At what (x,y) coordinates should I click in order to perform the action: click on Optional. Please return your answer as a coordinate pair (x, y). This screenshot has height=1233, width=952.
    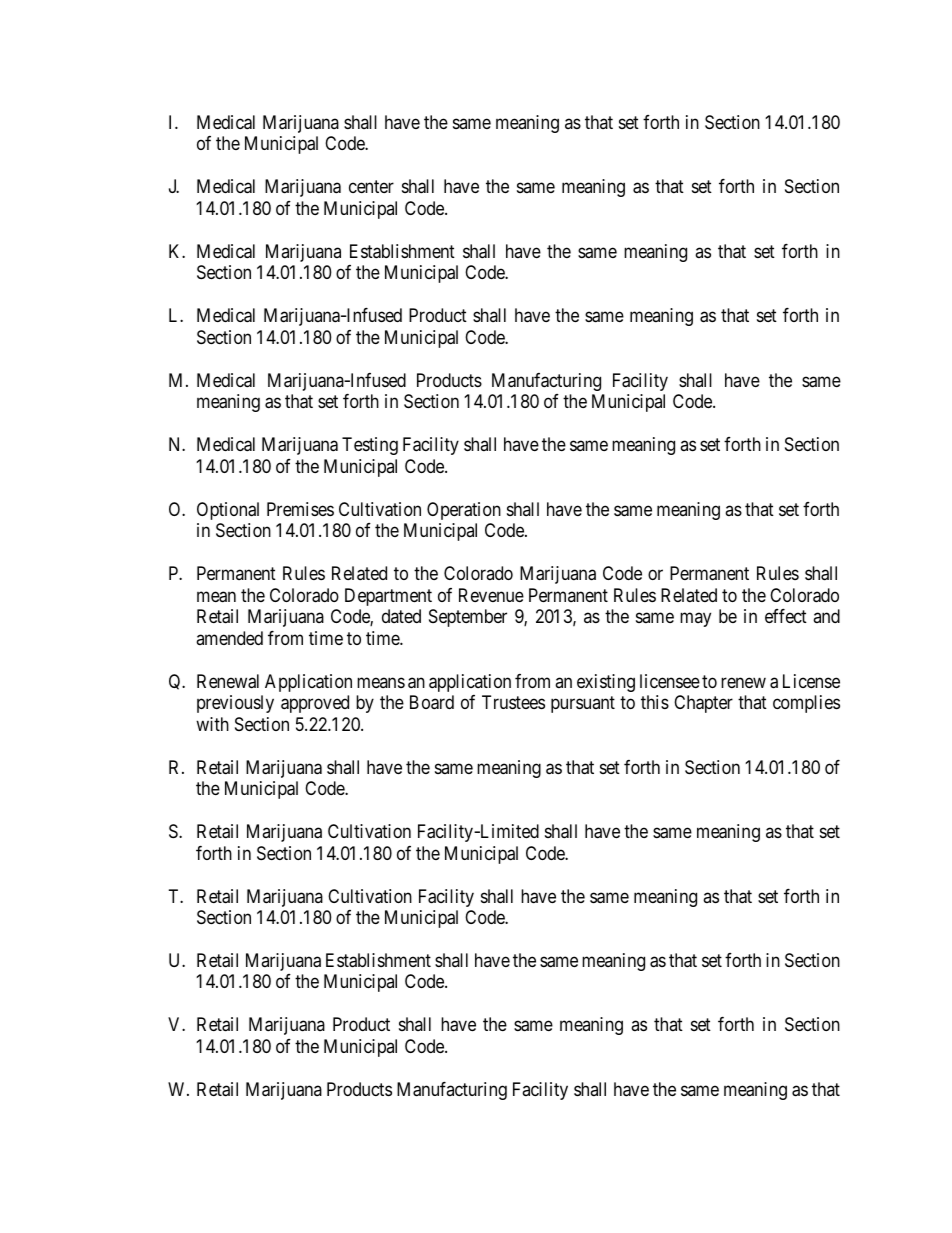
    Looking at the image, I should click on (228, 511).
